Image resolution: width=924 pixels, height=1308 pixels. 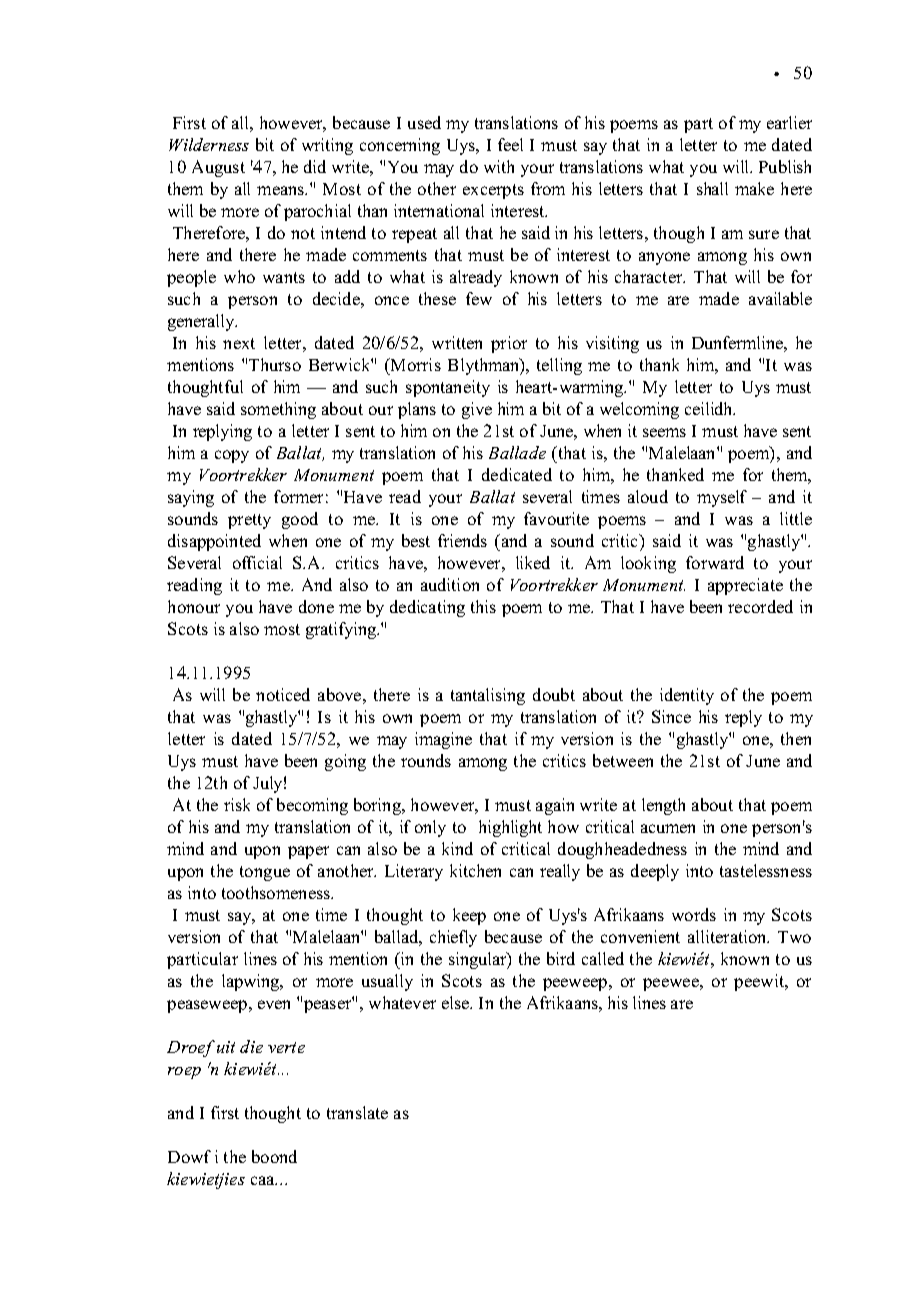 I want to click on highlight, so click(x=510, y=828).
